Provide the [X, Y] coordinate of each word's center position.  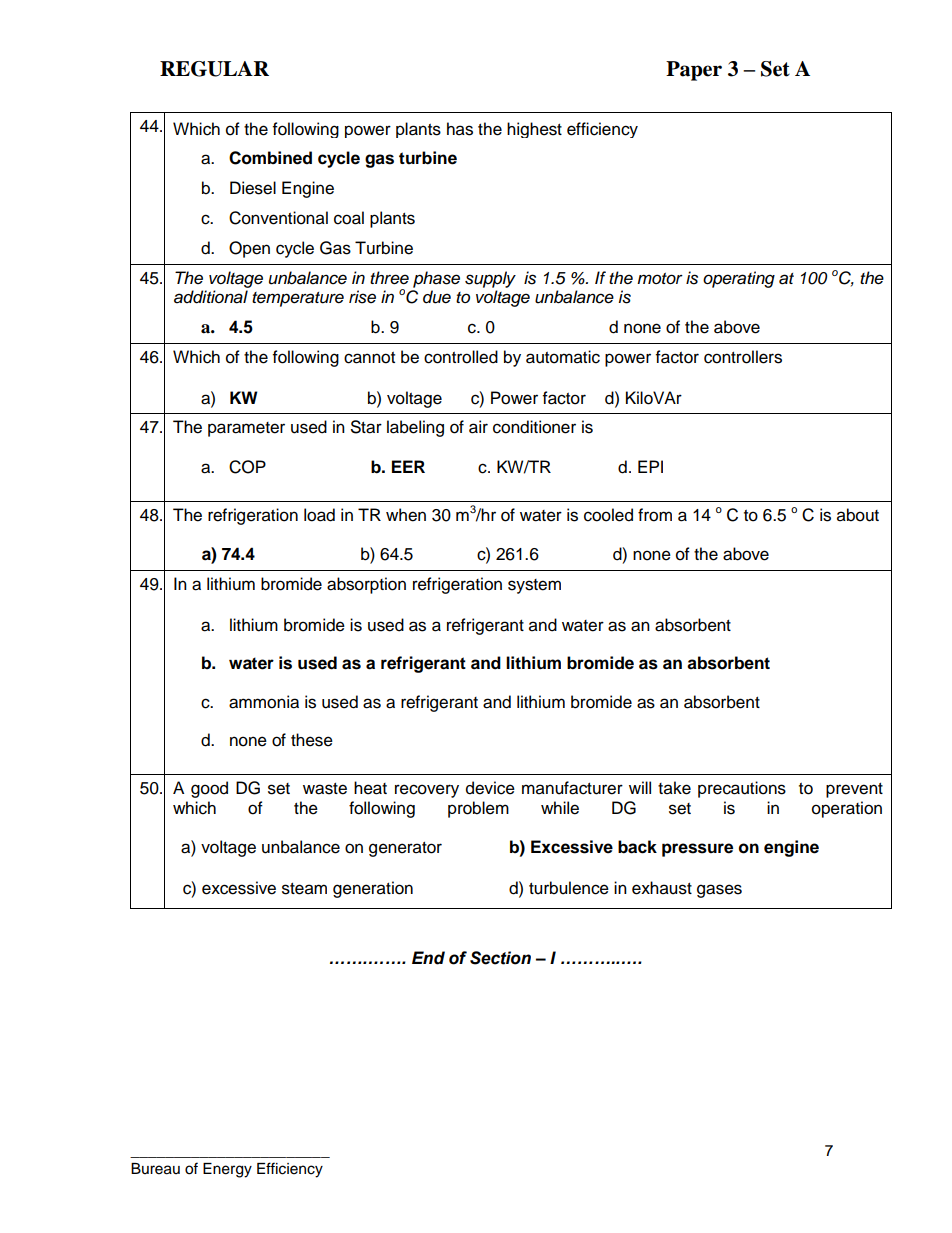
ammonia [264, 702]
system [534, 586]
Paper [694, 71]
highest [534, 130]
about [858, 515]
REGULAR [214, 69]
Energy [227, 1170]
